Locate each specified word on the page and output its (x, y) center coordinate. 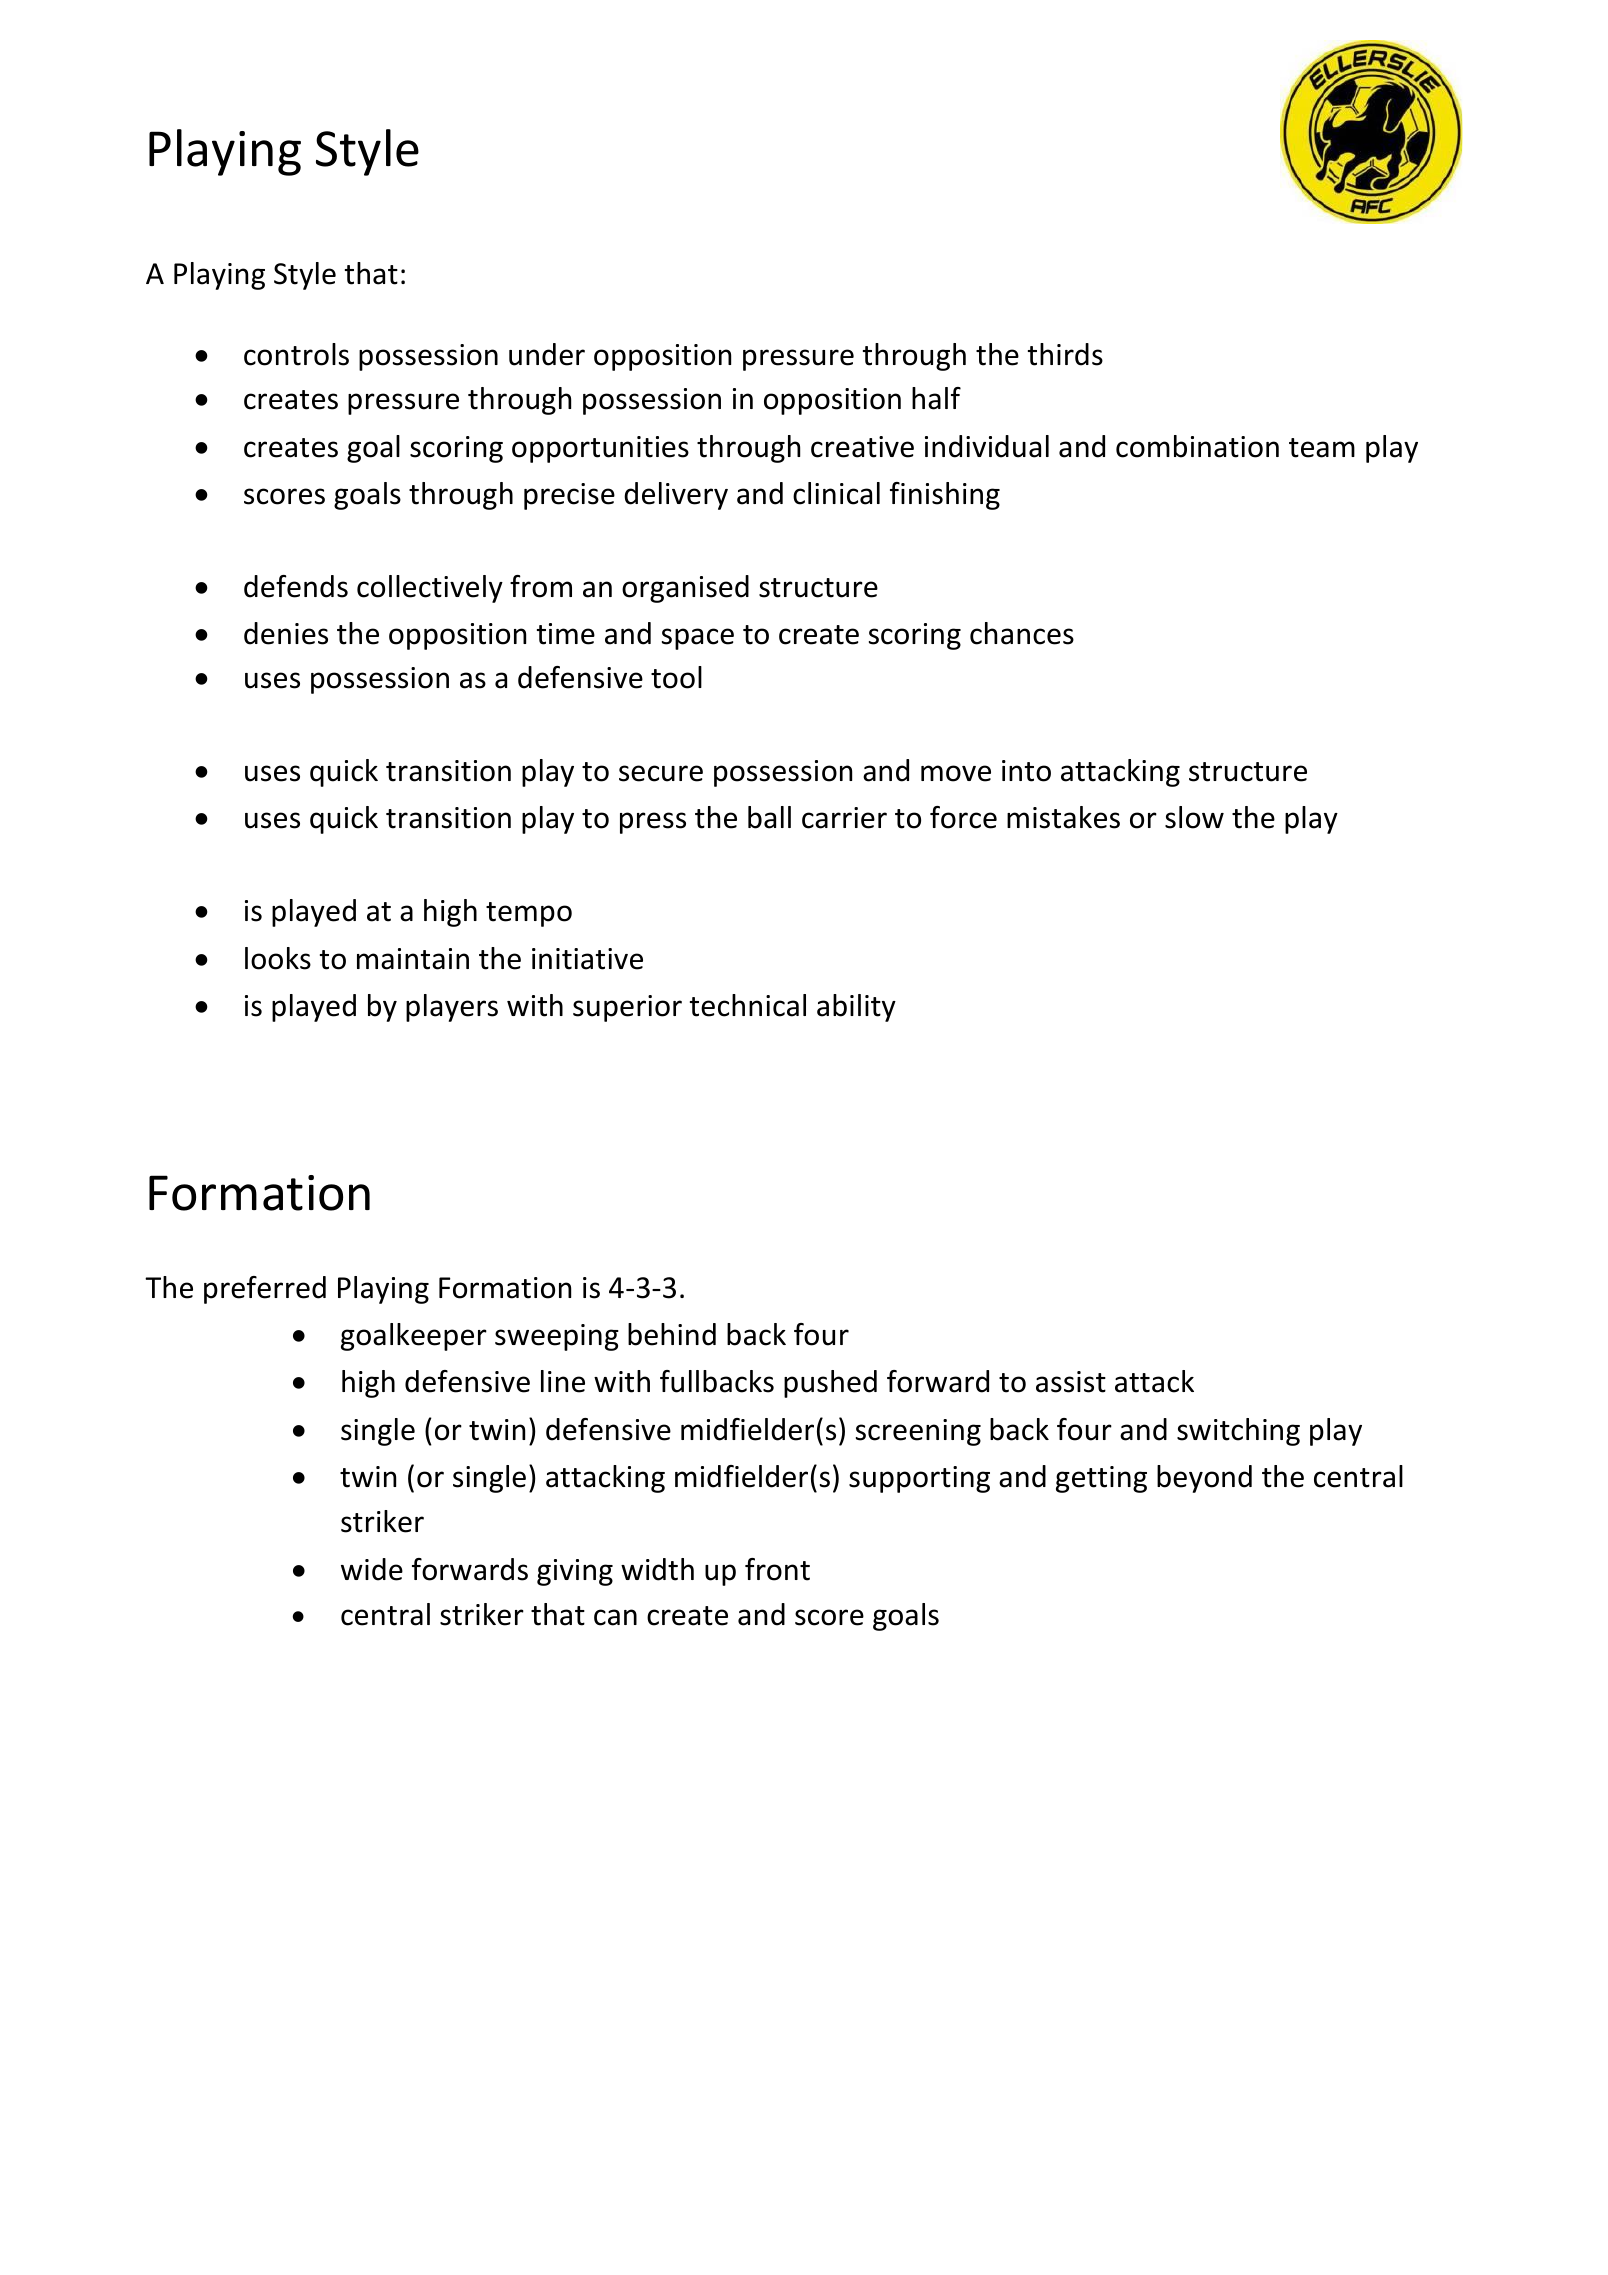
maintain (413, 959)
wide (372, 1569)
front (777, 1569)
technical (748, 1005)
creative (862, 447)
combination (1197, 446)
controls (296, 354)
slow (1194, 817)
